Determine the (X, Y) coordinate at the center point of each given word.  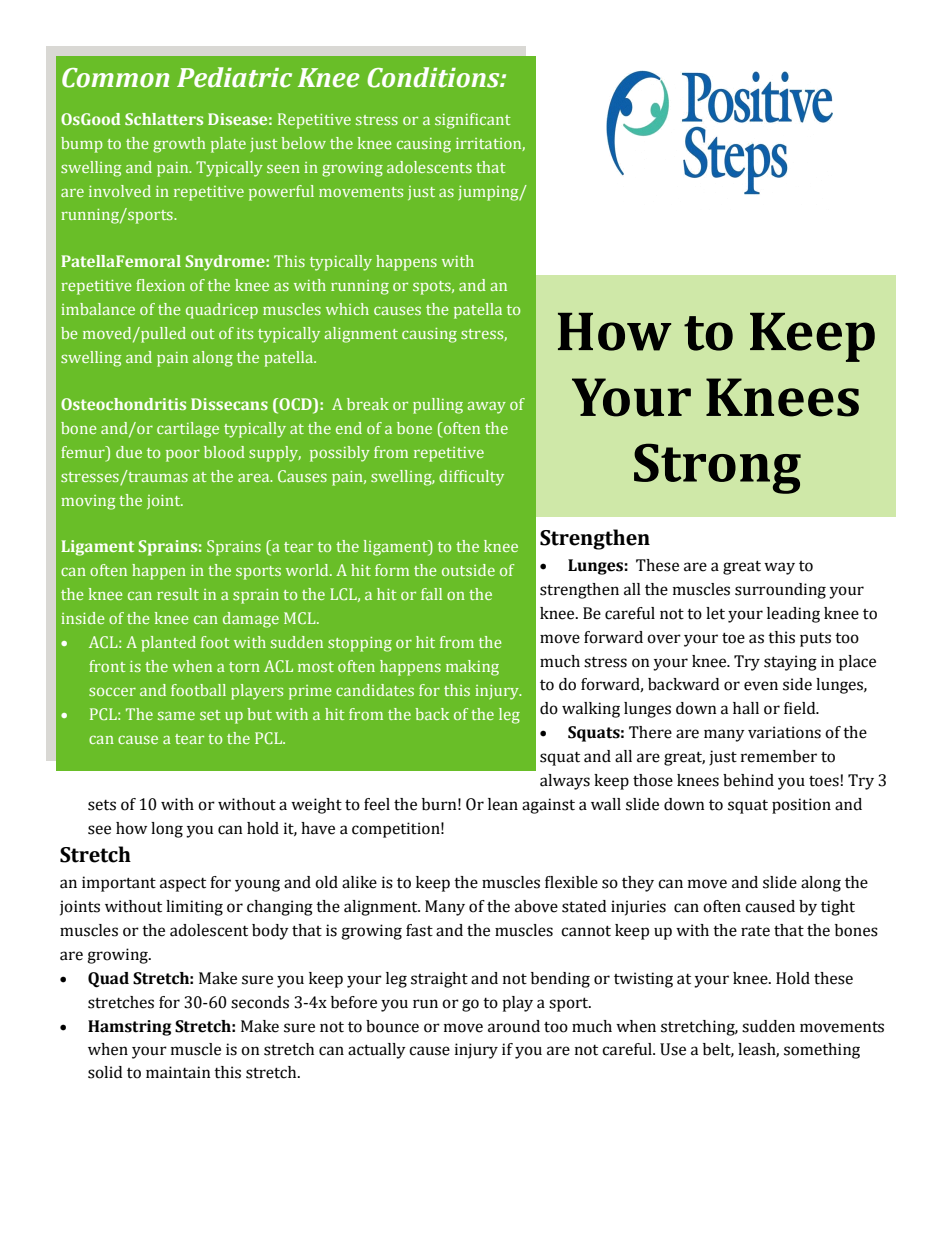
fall (431, 594)
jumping (489, 193)
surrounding (780, 591)
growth (179, 145)
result (178, 594)
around (514, 1026)
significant (473, 121)
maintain (178, 1072)
